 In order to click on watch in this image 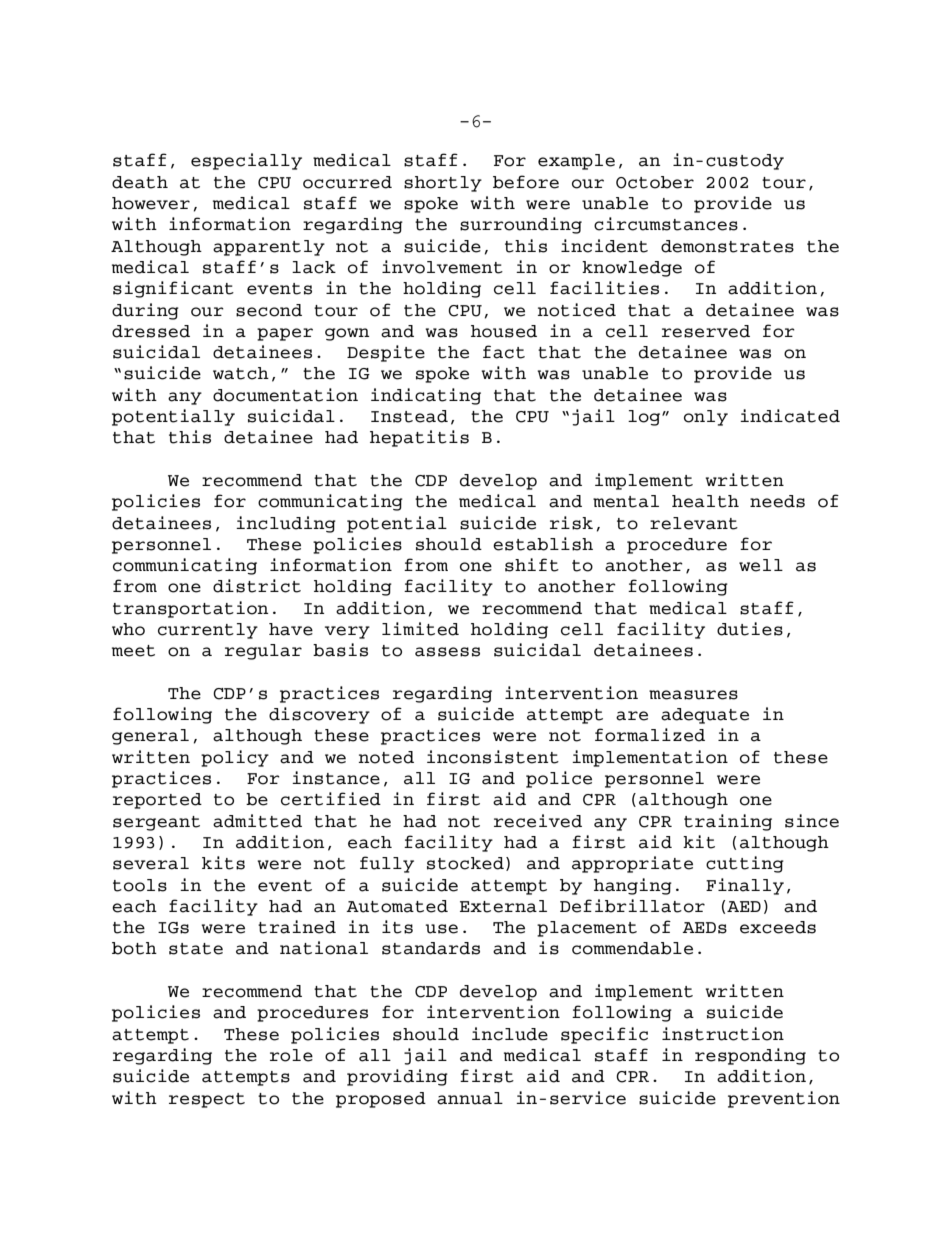, I will do `click(241, 373)`.
